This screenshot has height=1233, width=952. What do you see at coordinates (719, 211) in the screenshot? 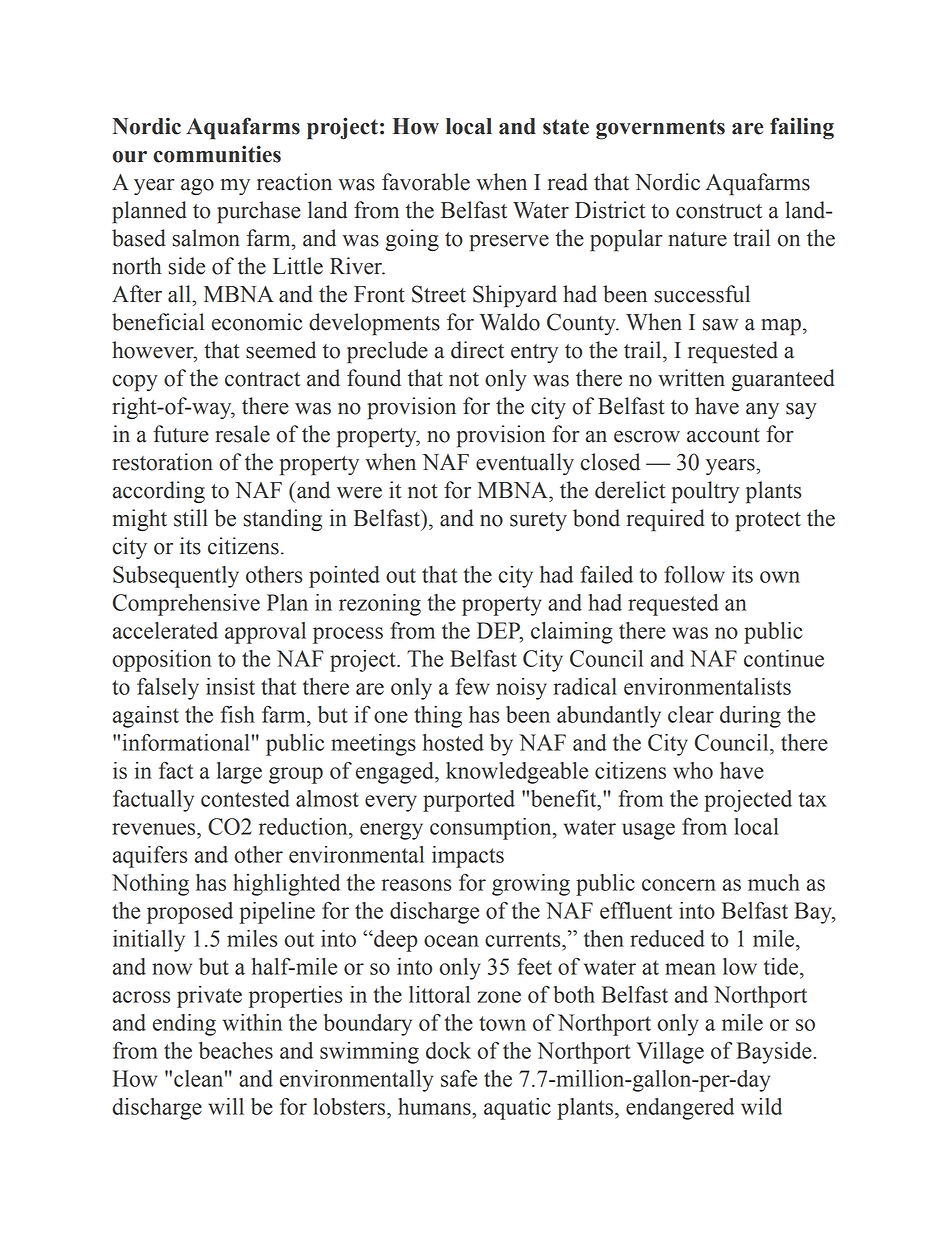
I see `construct` at bounding box center [719, 211].
